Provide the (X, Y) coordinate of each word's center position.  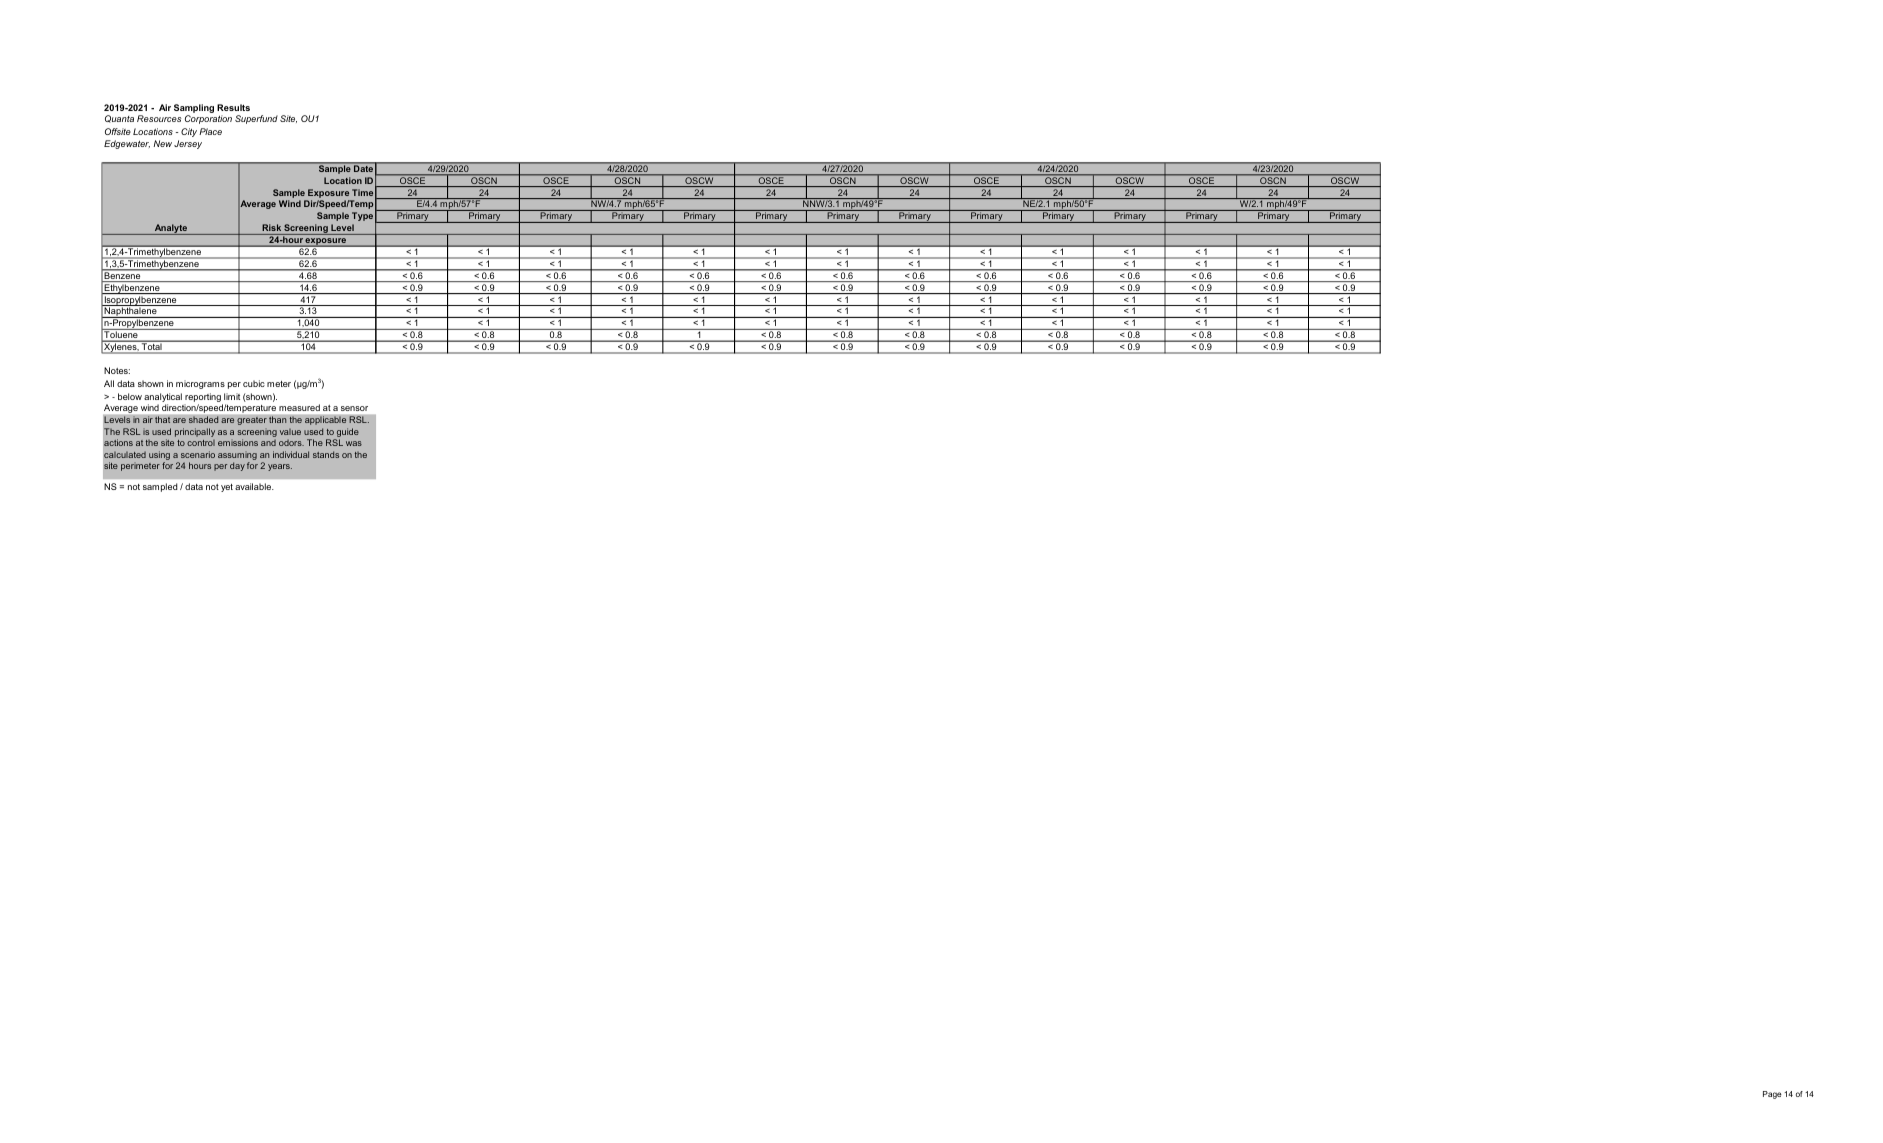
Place (210, 131)
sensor (354, 408)
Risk (271, 227)
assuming (237, 456)
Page (1772, 1095)
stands (326, 454)
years (280, 467)
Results (233, 107)
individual (291, 454)
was (354, 443)
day (237, 466)
